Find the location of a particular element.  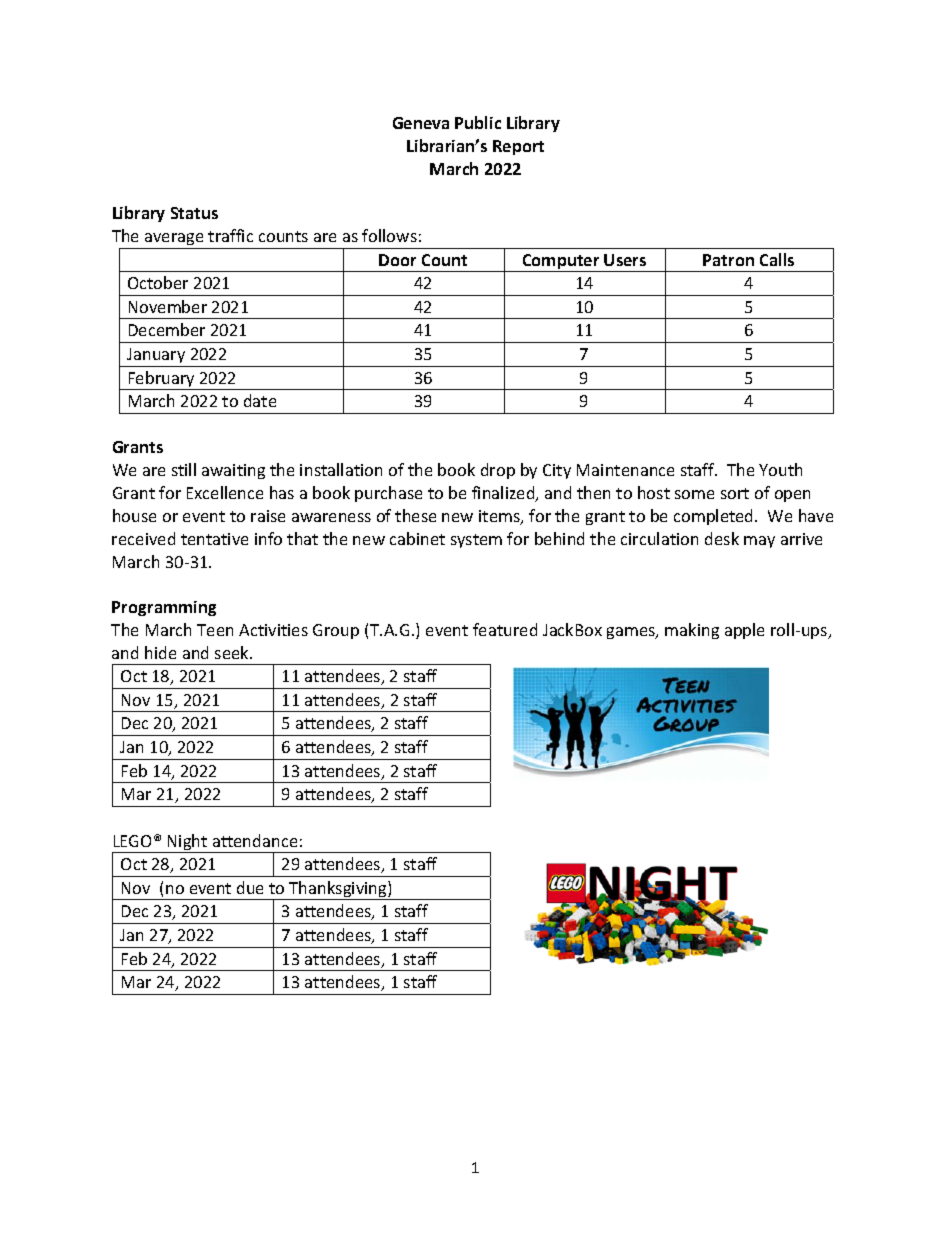

December is located at coordinates (167, 329).
